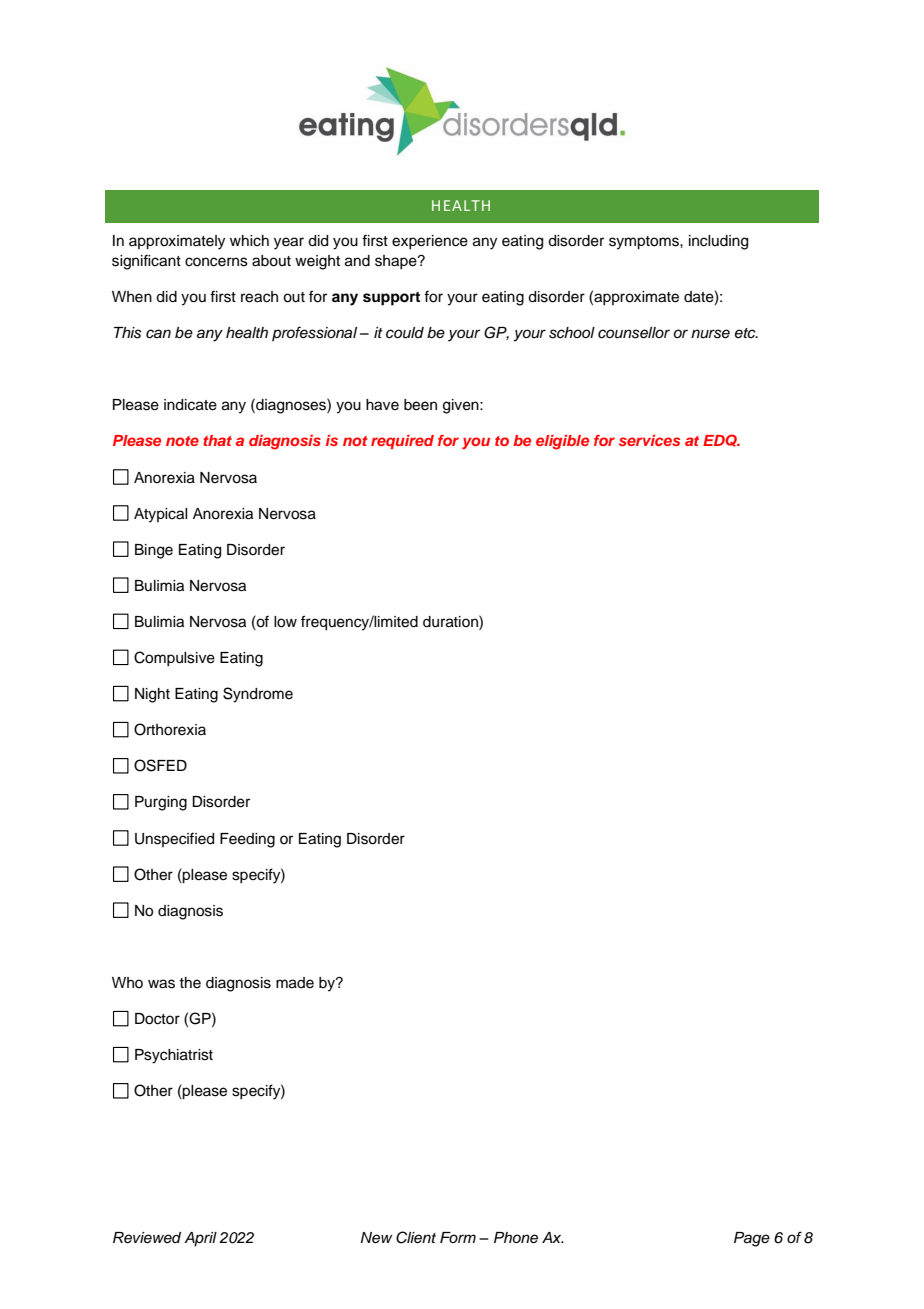 This screenshot has width=924, height=1309. What do you see at coordinates (216, 262) in the screenshot?
I see `concerns` at bounding box center [216, 262].
